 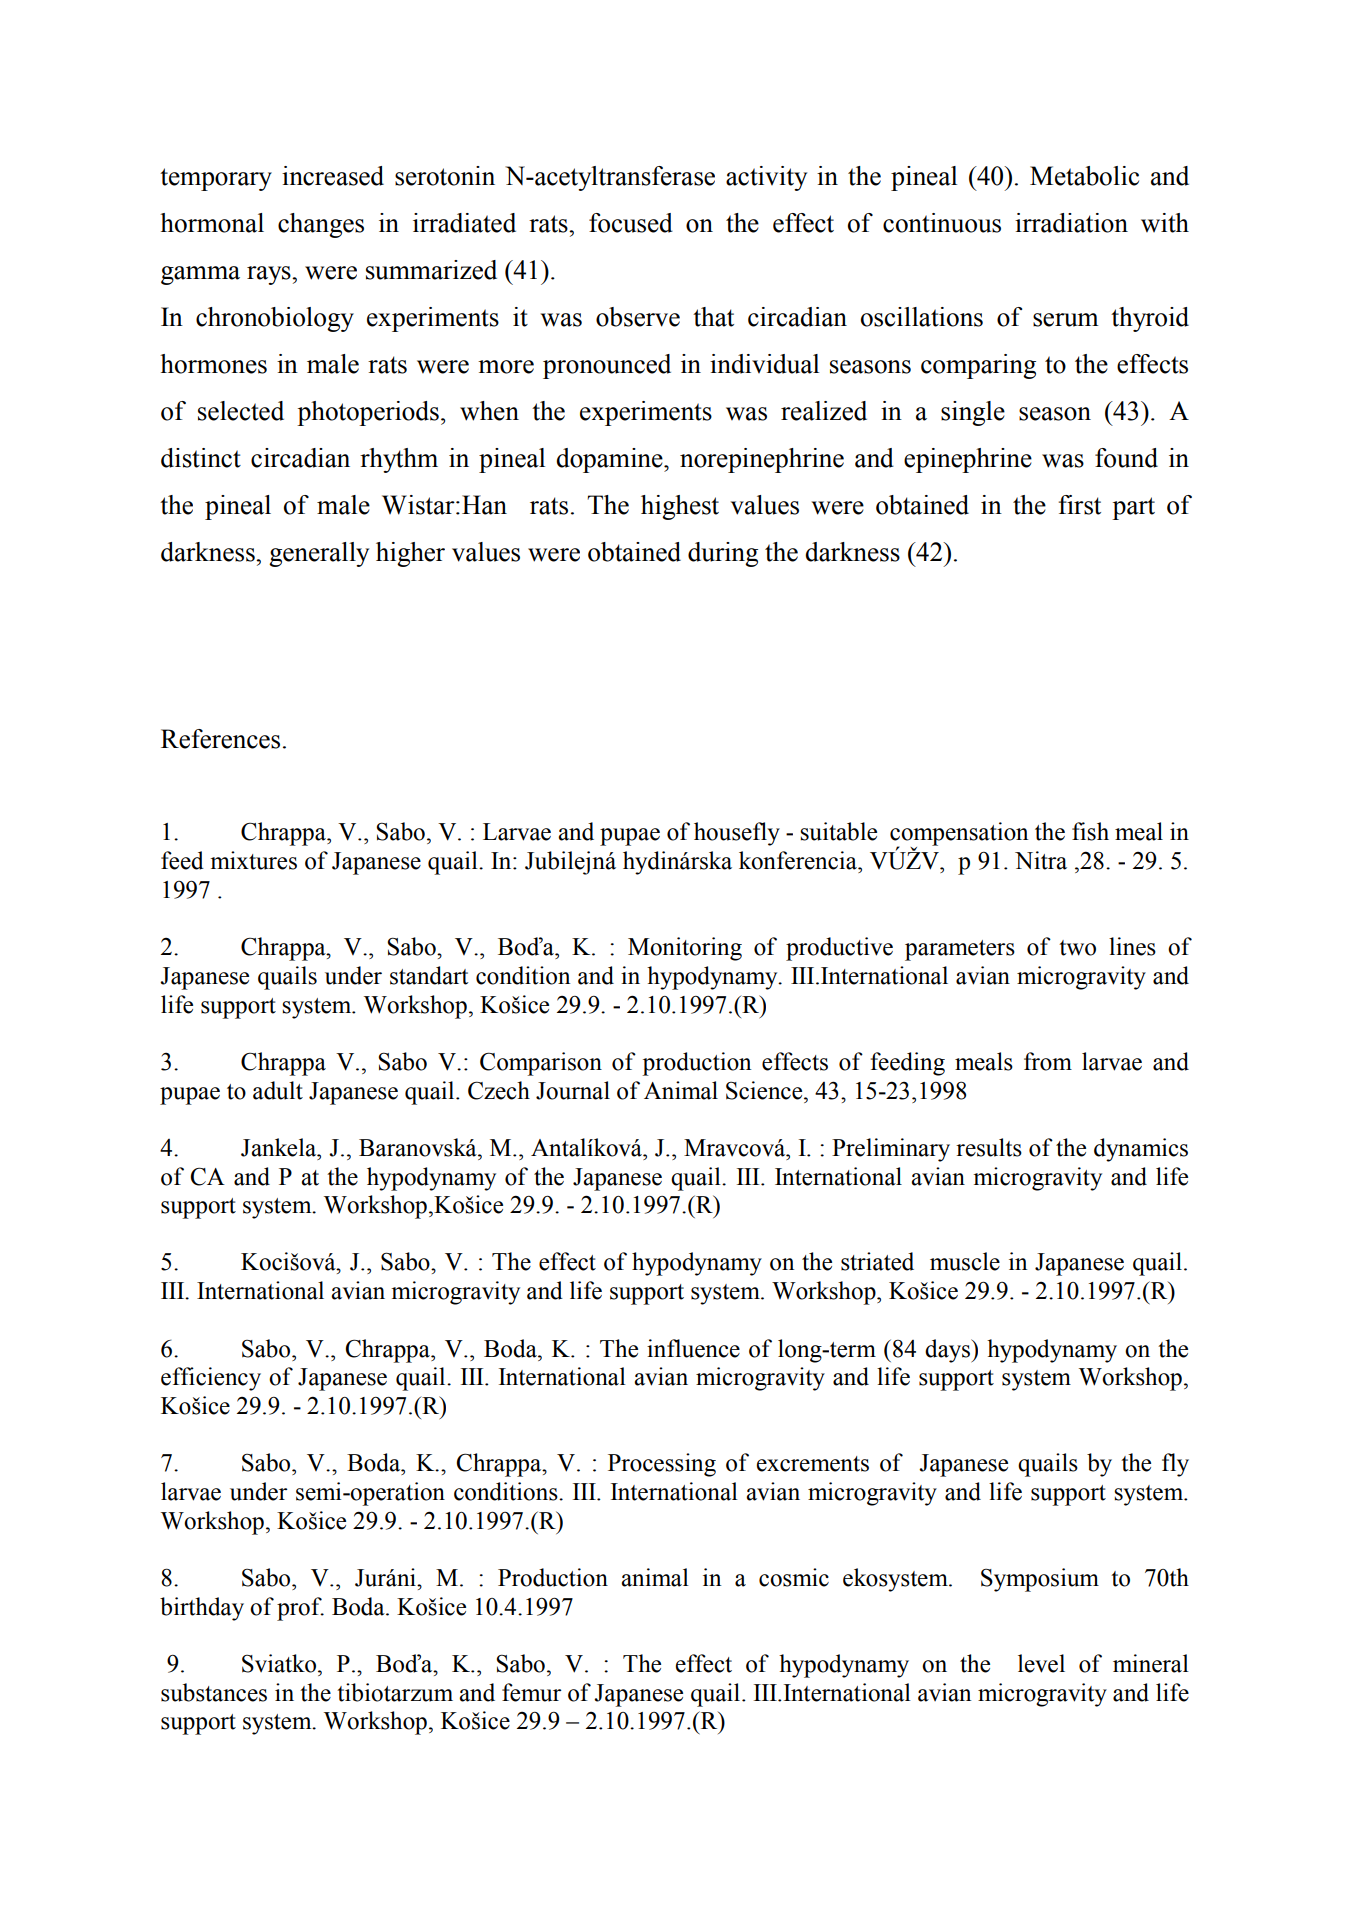 What do you see at coordinates (794, 1577) in the screenshot?
I see `cosmic` at bounding box center [794, 1577].
